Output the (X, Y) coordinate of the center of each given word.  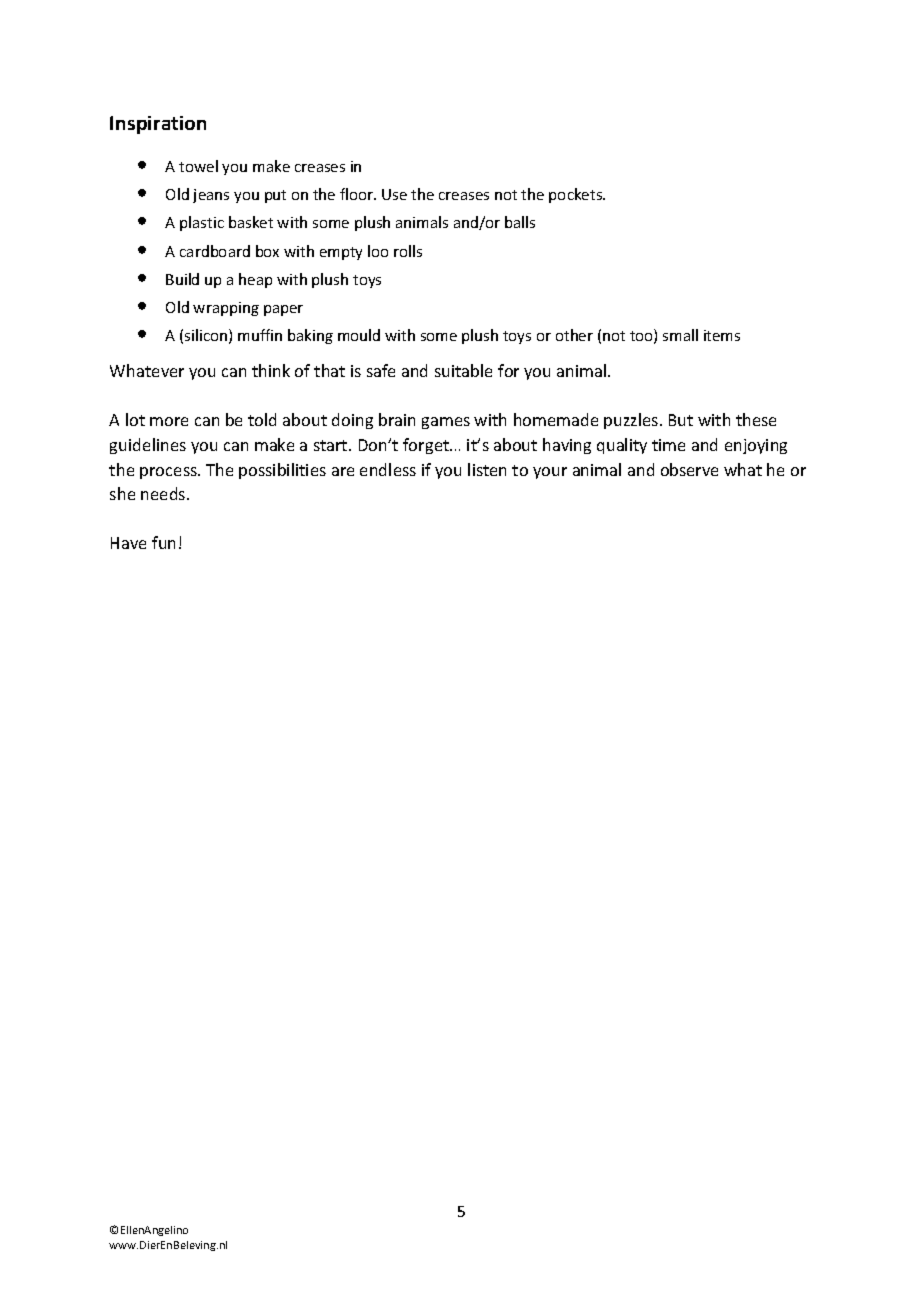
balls (520, 222)
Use (394, 194)
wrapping (226, 309)
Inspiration (158, 125)
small (680, 335)
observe (689, 469)
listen (487, 469)
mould (359, 335)
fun (163, 542)
